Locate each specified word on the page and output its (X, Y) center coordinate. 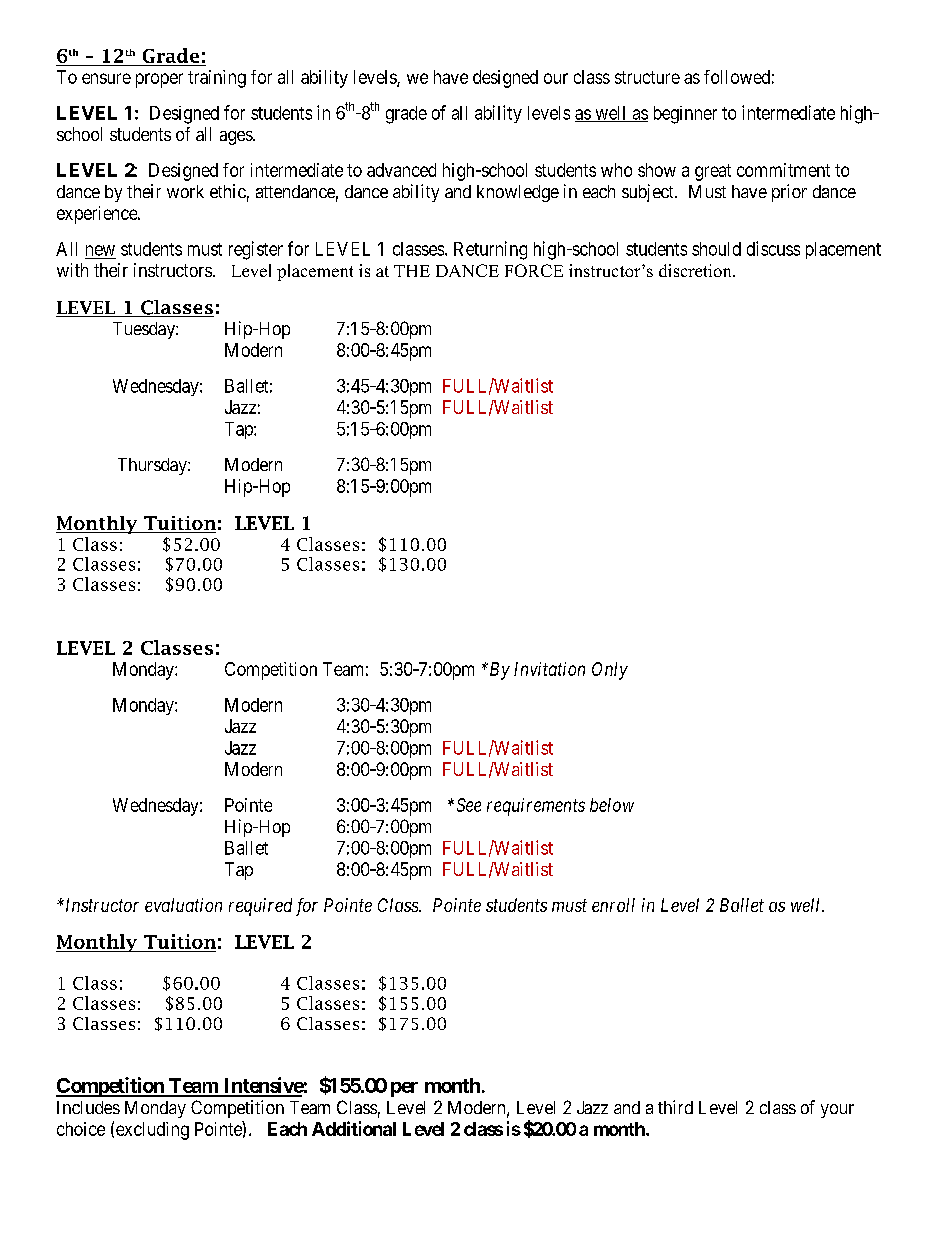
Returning (490, 250)
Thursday (153, 466)
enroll (613, 905)
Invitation (549, 669)
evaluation (183, 905)
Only (610, 671)
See (469, 805)
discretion (696, 270)
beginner (685, 115)
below (612, 805)
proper (159, 80)
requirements (536, 807)
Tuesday (145, 330)
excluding (152, 1131)
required (260, 907)
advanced (401, 170)
